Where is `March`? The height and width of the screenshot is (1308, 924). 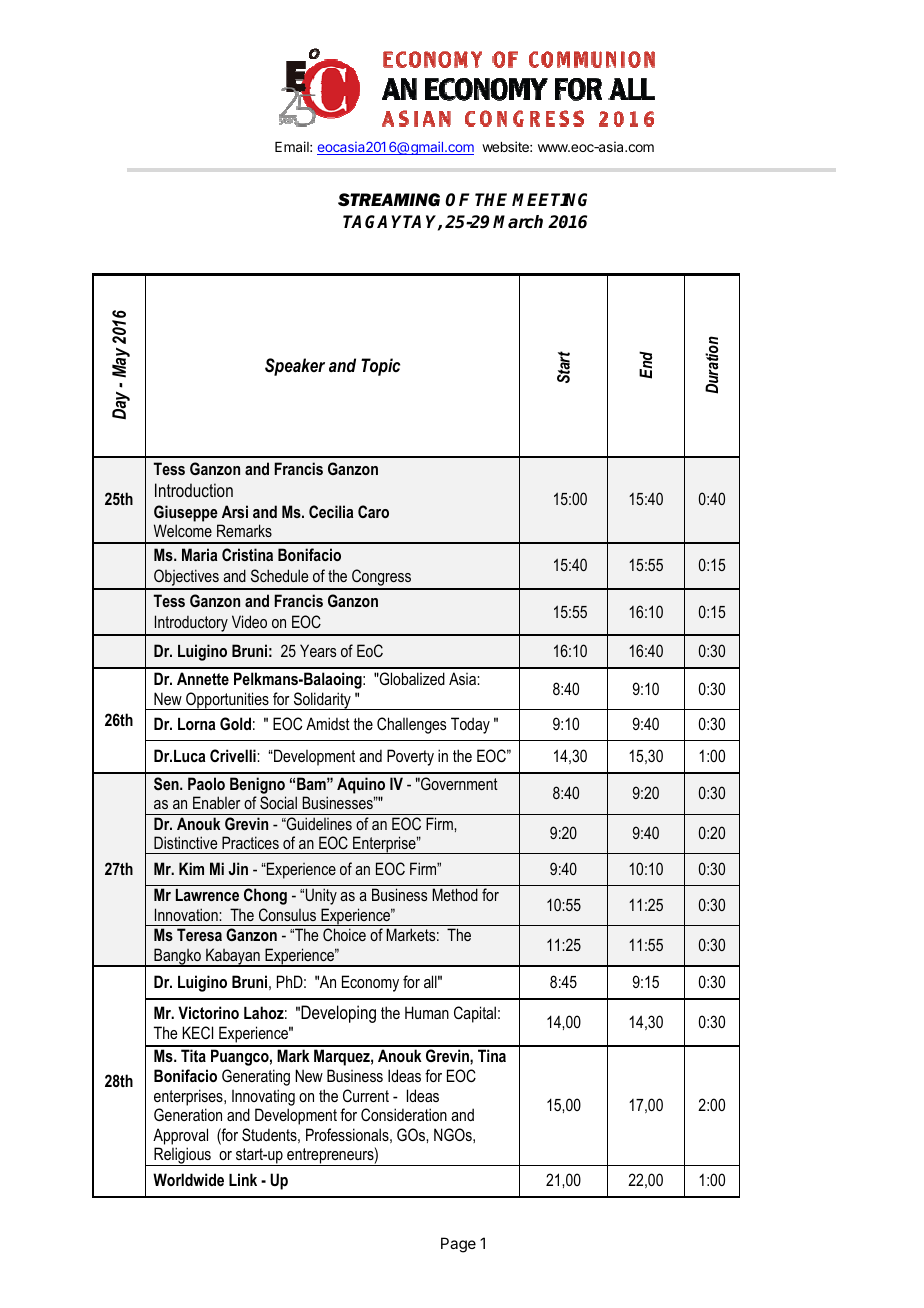
March is located at coordinates (518, 222).
